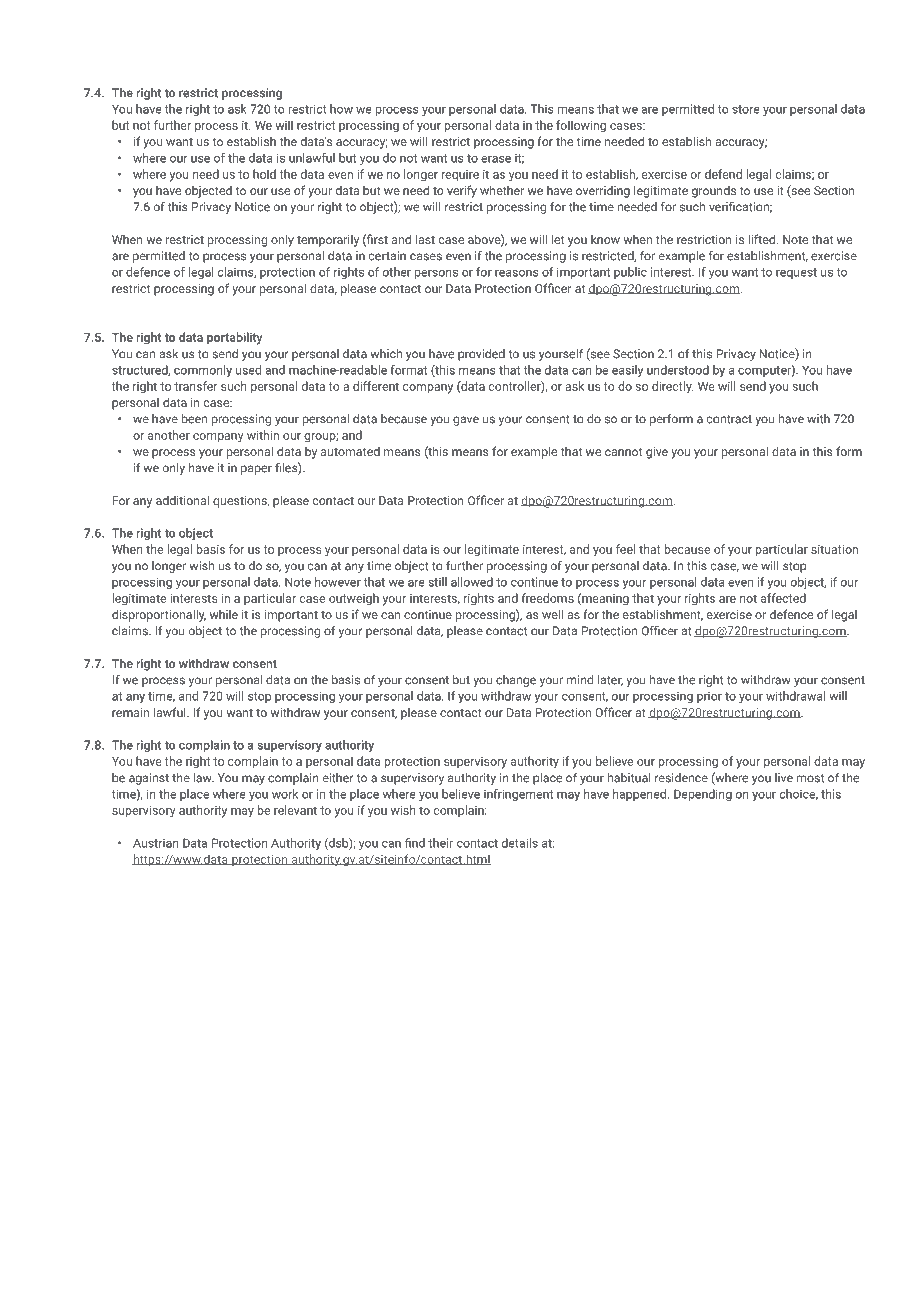 The width and height of the document is (924, 1308). I want to click on store, so click(746, 109).
